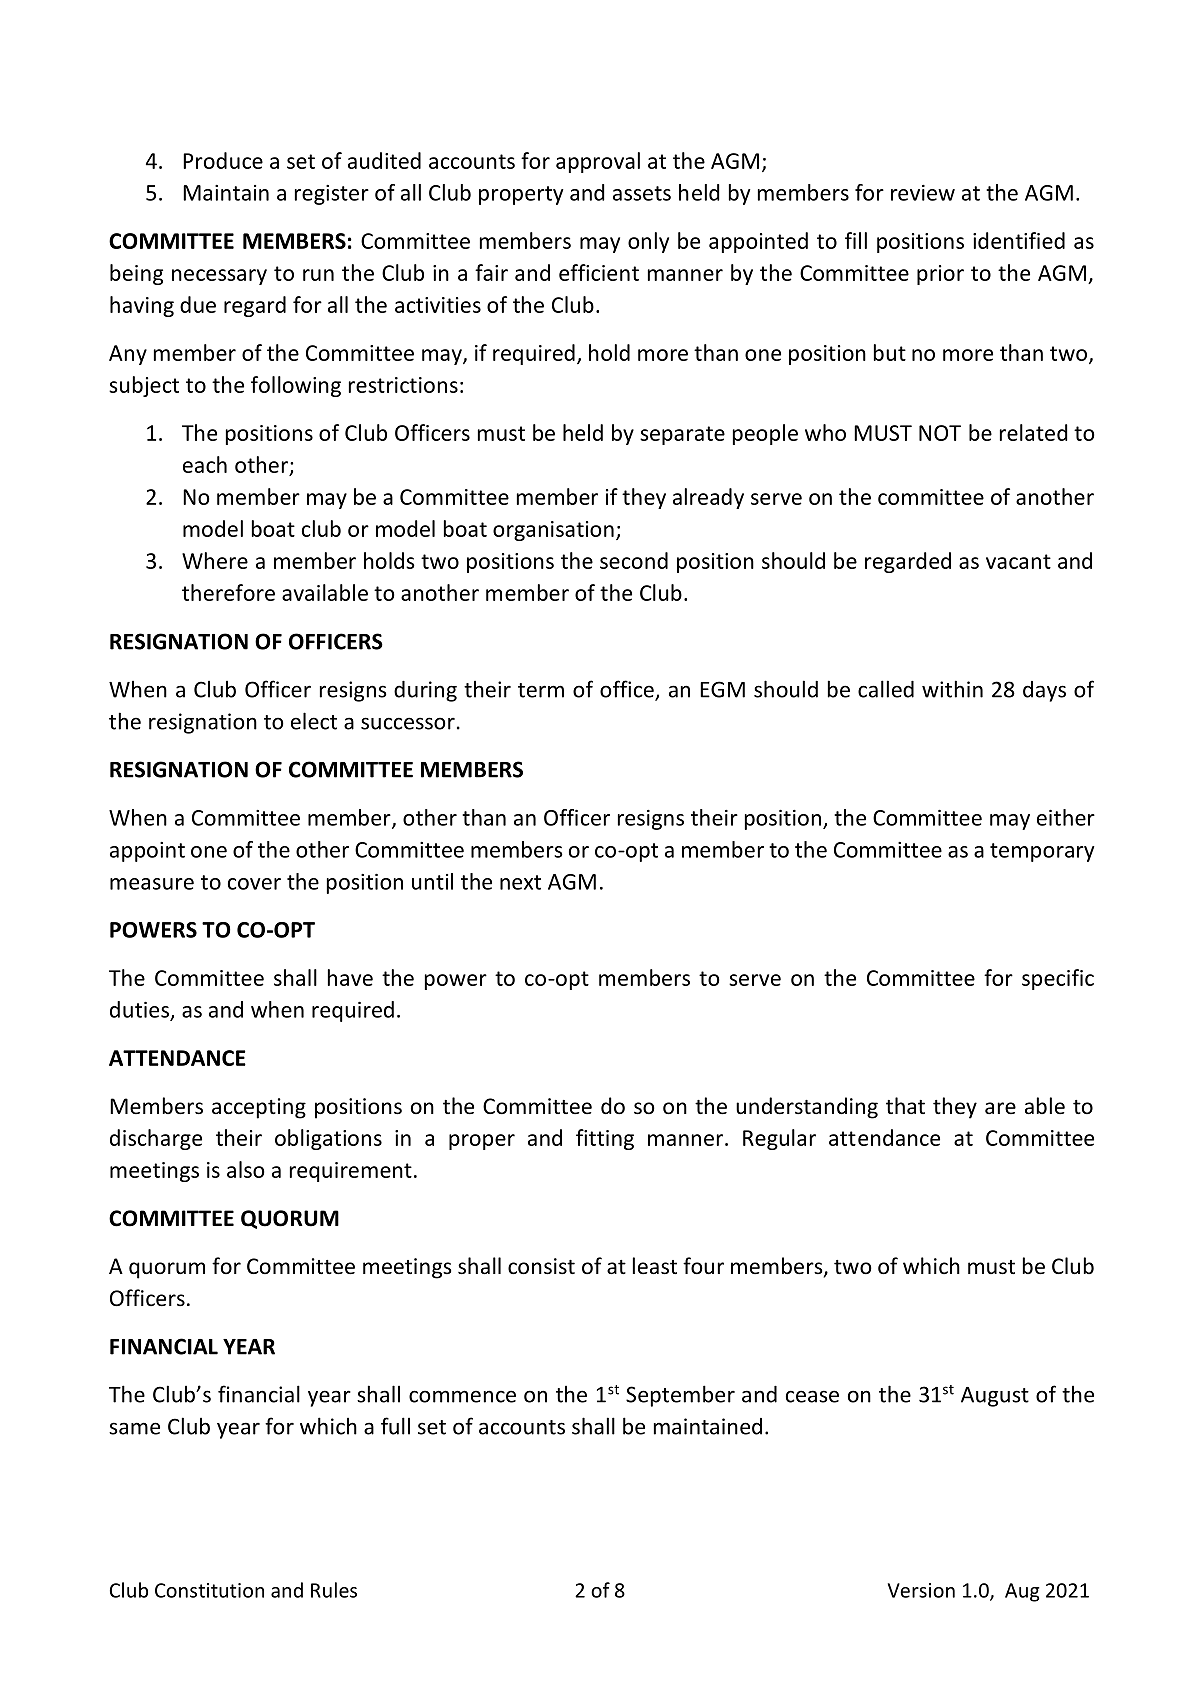  I want to click on fitting, so click(605, 1139).
